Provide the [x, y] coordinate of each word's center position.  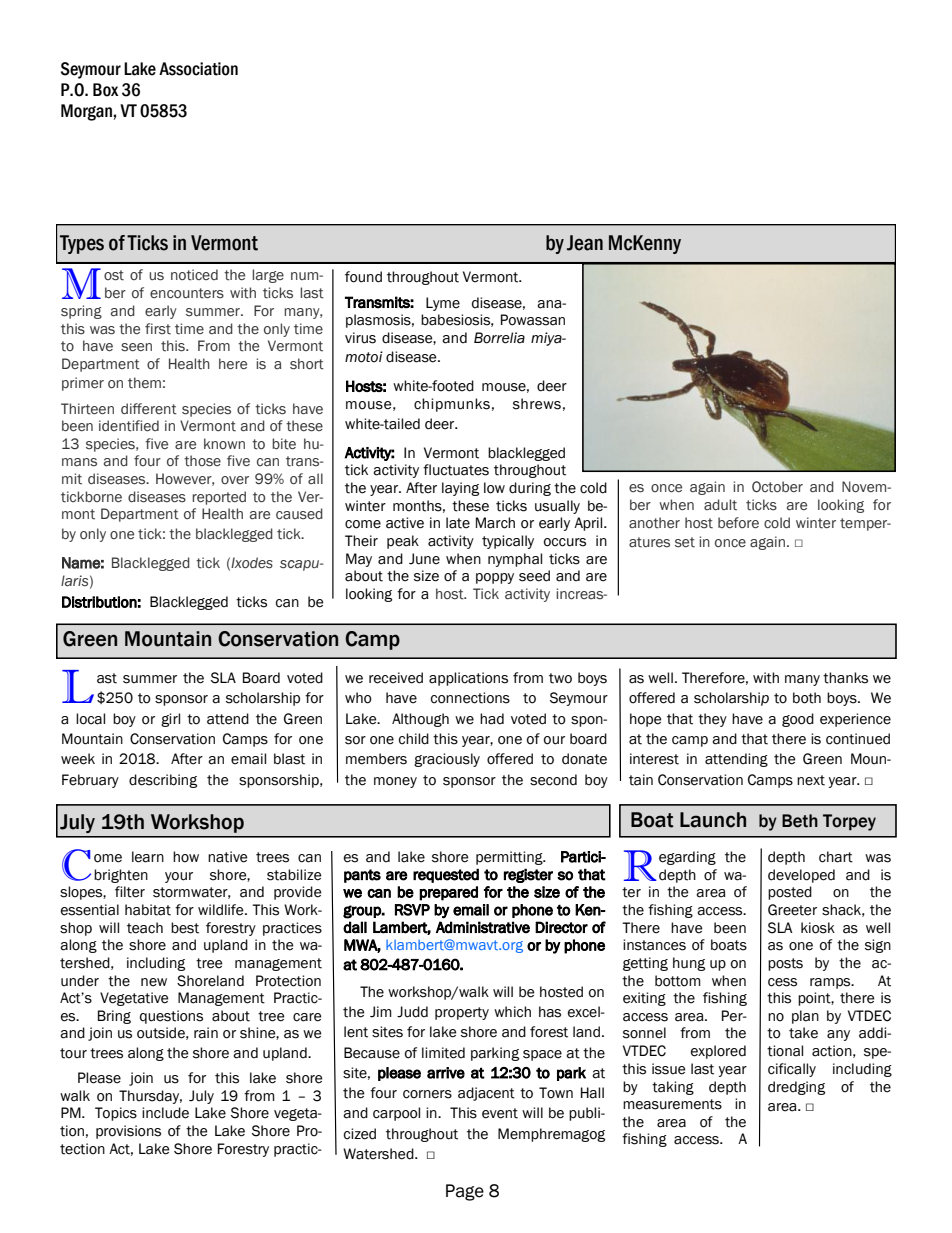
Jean [585, 243]
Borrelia [499, 338]
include [165, 1113]
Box [106, 90]
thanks [845, 678]
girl [170, 720]
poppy [495, 578]
